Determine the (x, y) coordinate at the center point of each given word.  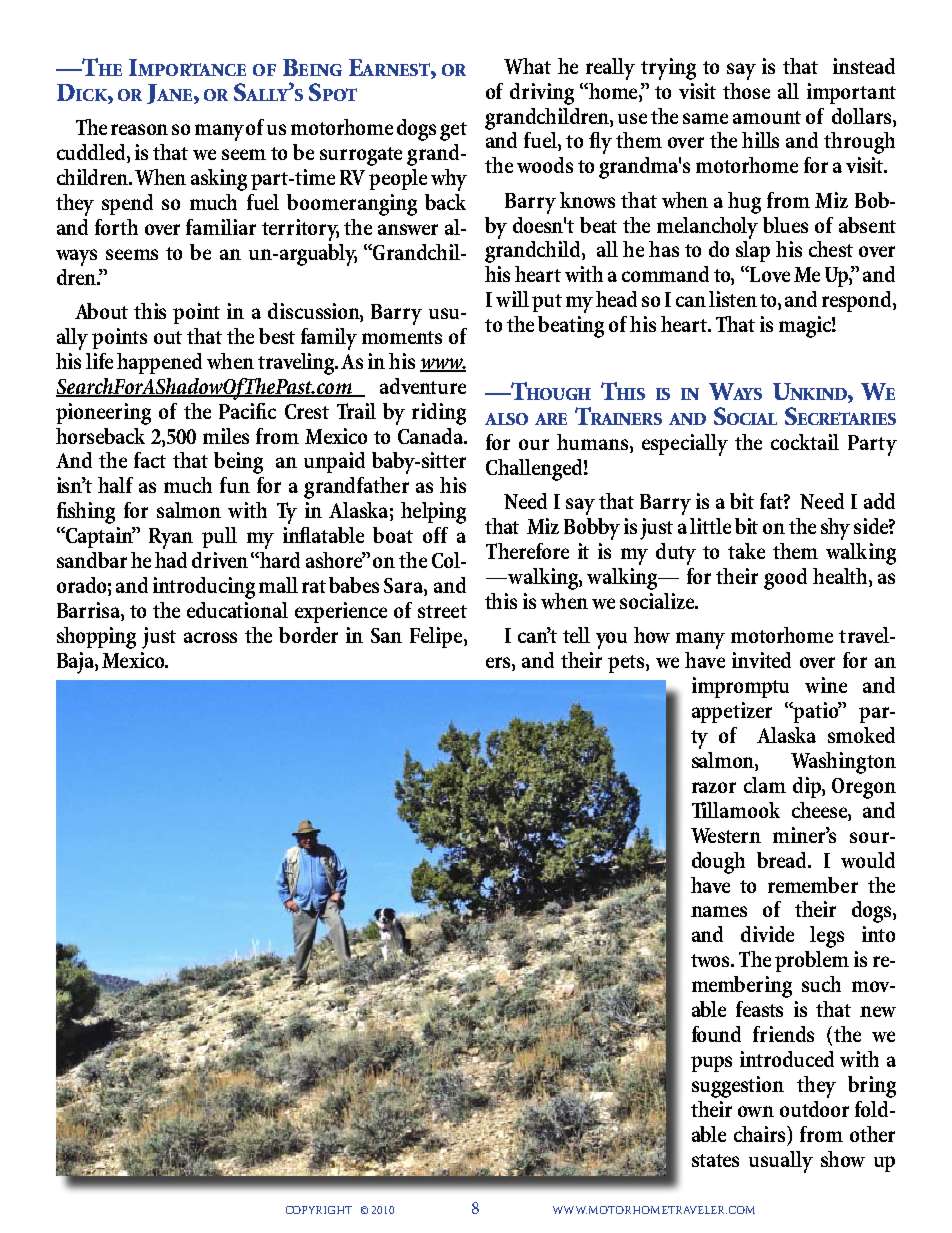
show (843, 1159)
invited (761, 660)
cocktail (805, 442)
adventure (423, 386)
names (719, 911)
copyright (319, 1210)
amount (767, 117)
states (715, 1160)
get (453, 131)
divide (767, 934)
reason (139, 129)
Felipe (437, 637)
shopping (96, 638)
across (210, 637)
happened (159, 363)
